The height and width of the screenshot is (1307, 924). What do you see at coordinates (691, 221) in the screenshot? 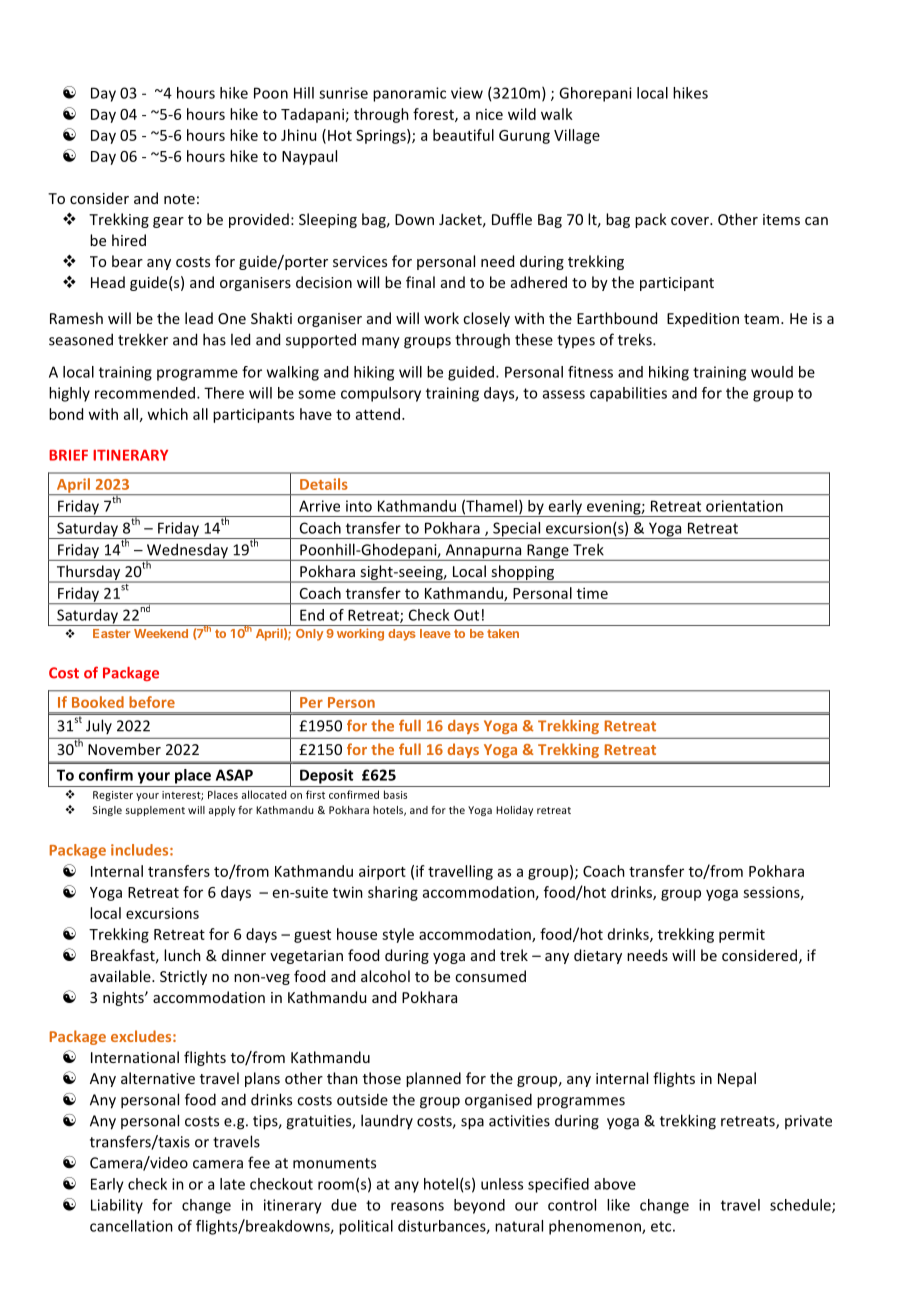
I see `cover` at bounding box center [691, 221].
